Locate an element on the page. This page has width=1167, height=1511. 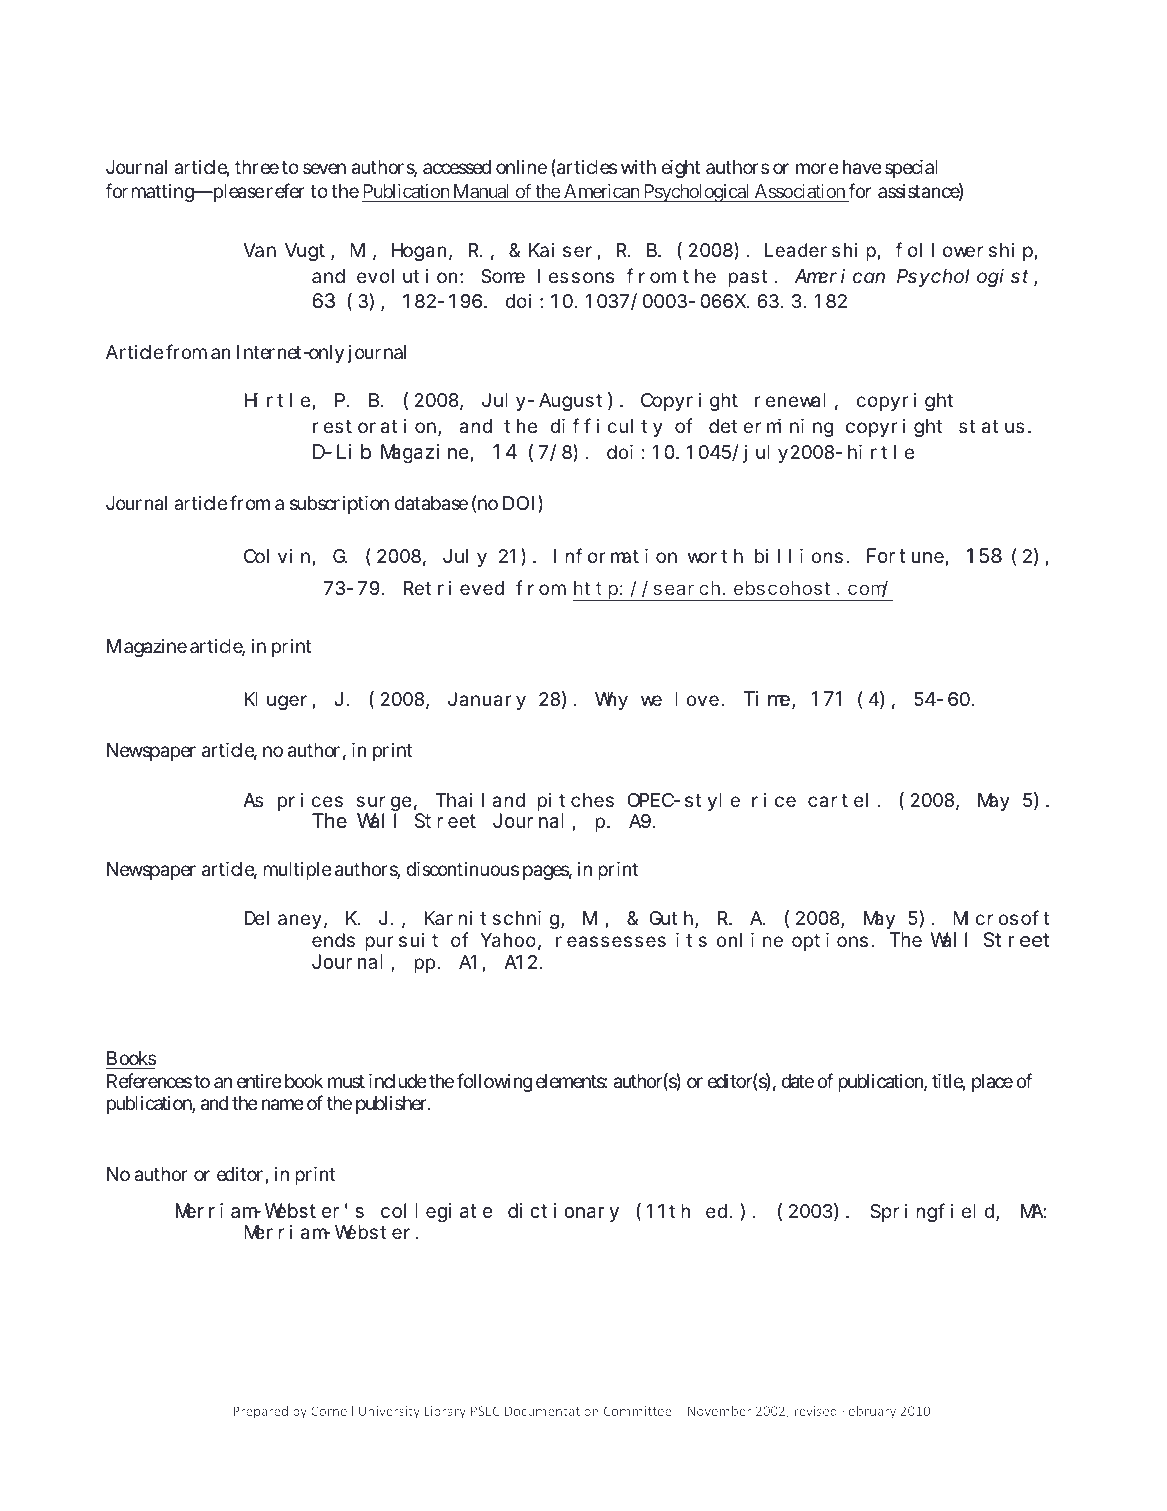
determining is located at coordinates (771, 428).
